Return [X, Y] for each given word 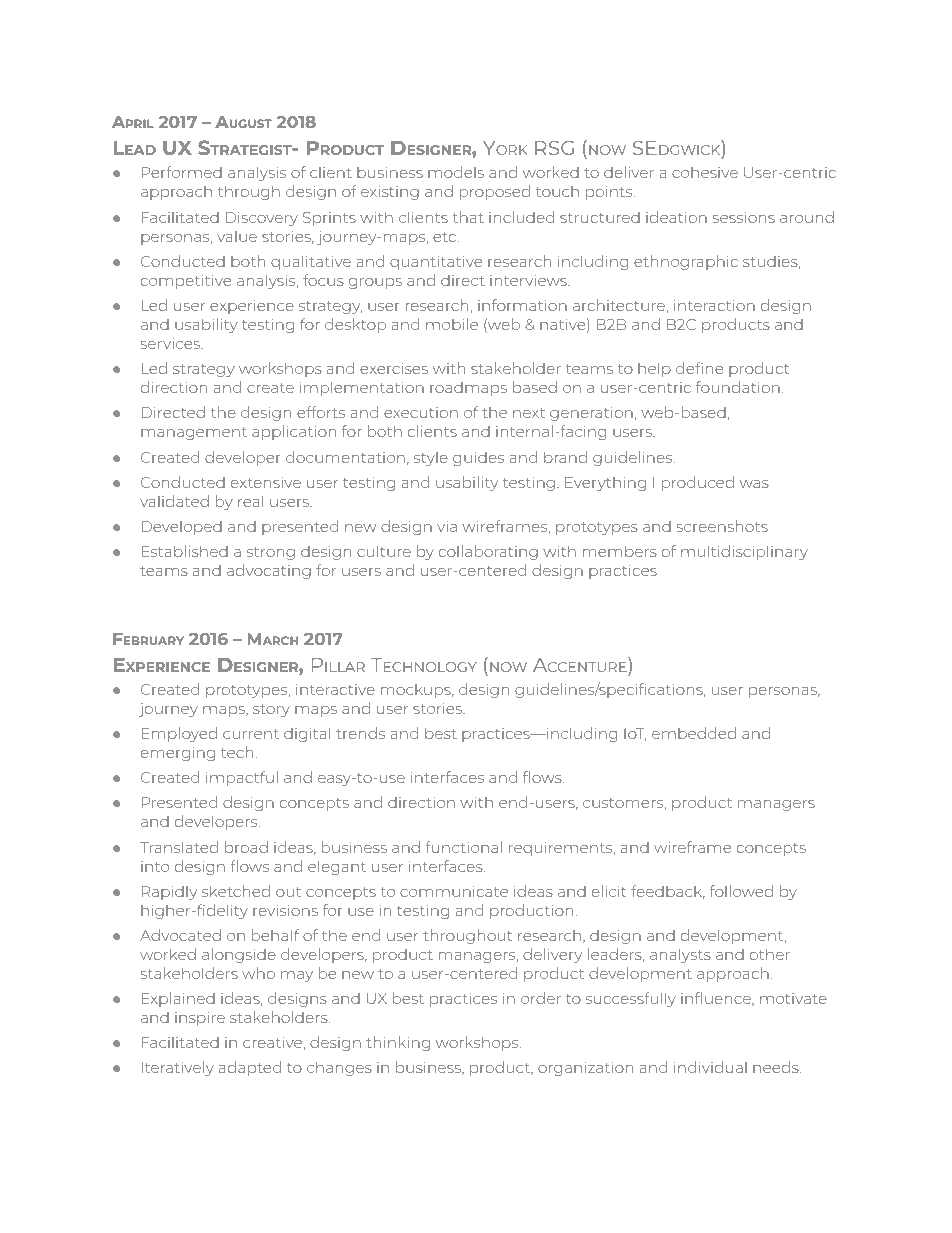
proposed [495, 192]
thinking [398, 1043]
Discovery [262, 219]
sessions [744, 217]
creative [272, 1042]
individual [710, 1067]
